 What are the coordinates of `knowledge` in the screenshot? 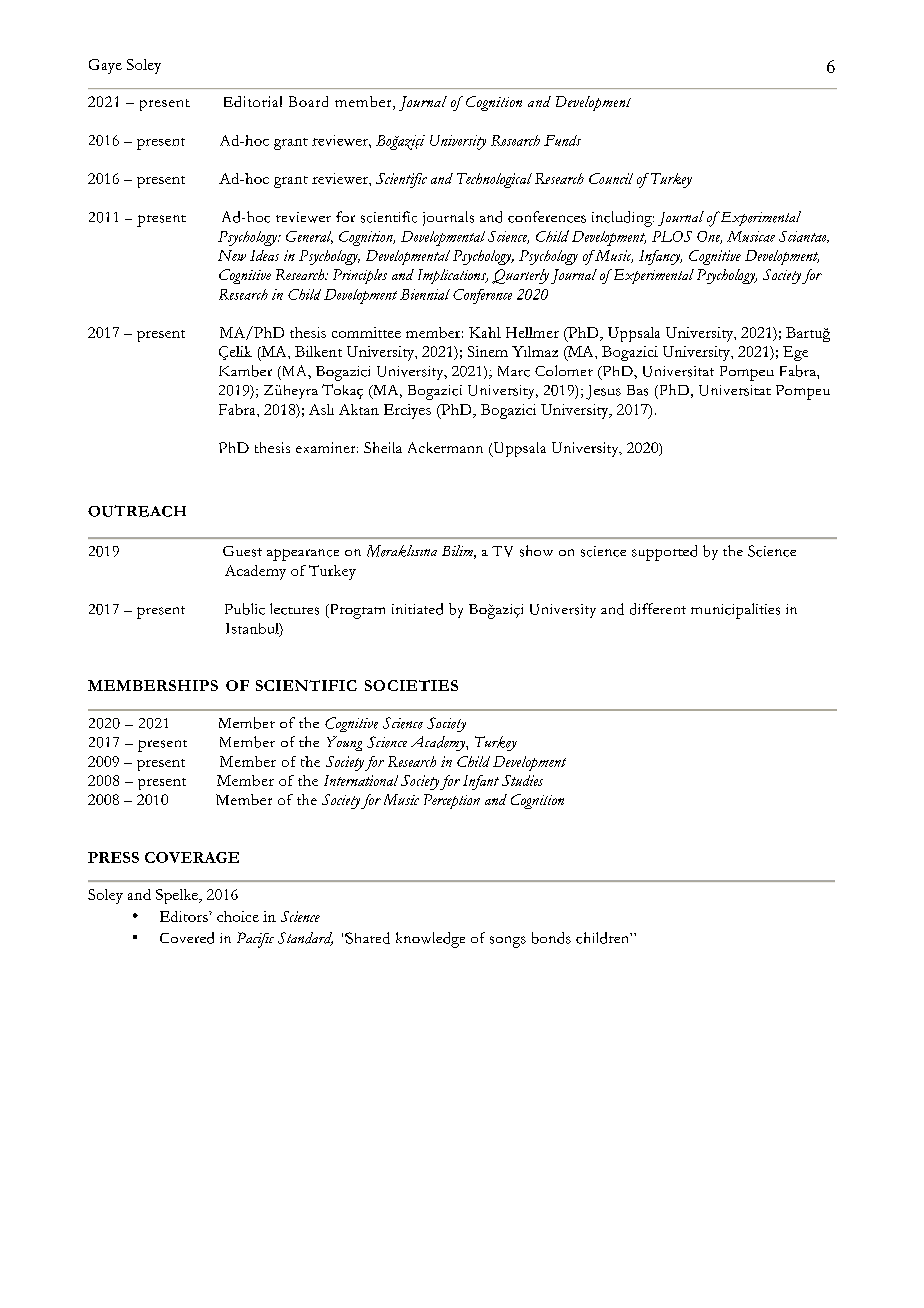 It's located at (430, 940).
